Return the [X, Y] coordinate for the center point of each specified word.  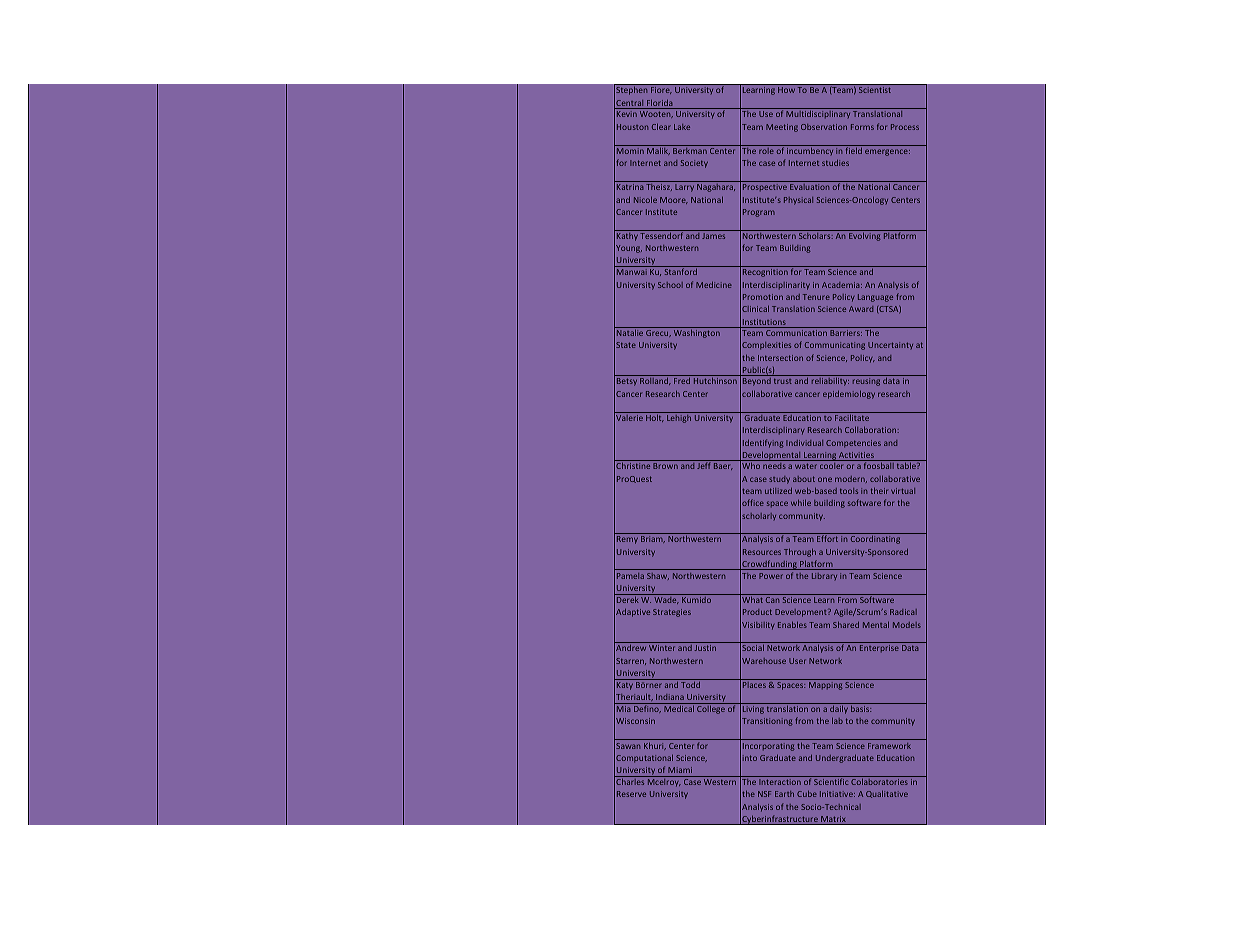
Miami [680, 770]
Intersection [780, 358]
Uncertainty [890, 345]
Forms [862, 127]
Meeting [782, 128]
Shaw [658, 576]
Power [771, 576]
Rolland [655, 381]
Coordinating [875, 540]
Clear [661, 127]
